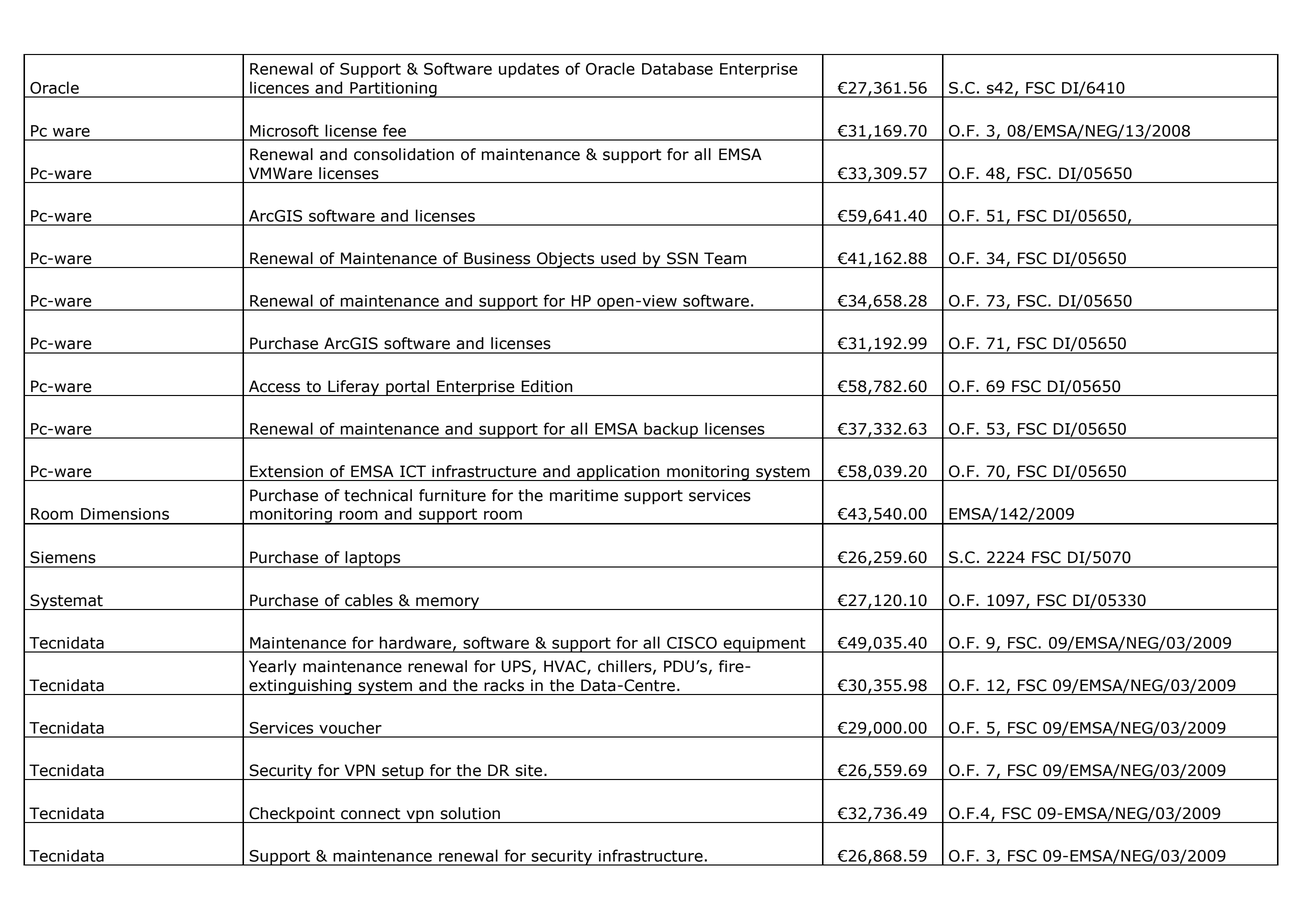 The width and height of the page is (1303, 924). Describe the element at coordinates (125, 514) in the page. I see `Dimensions` at that location.
